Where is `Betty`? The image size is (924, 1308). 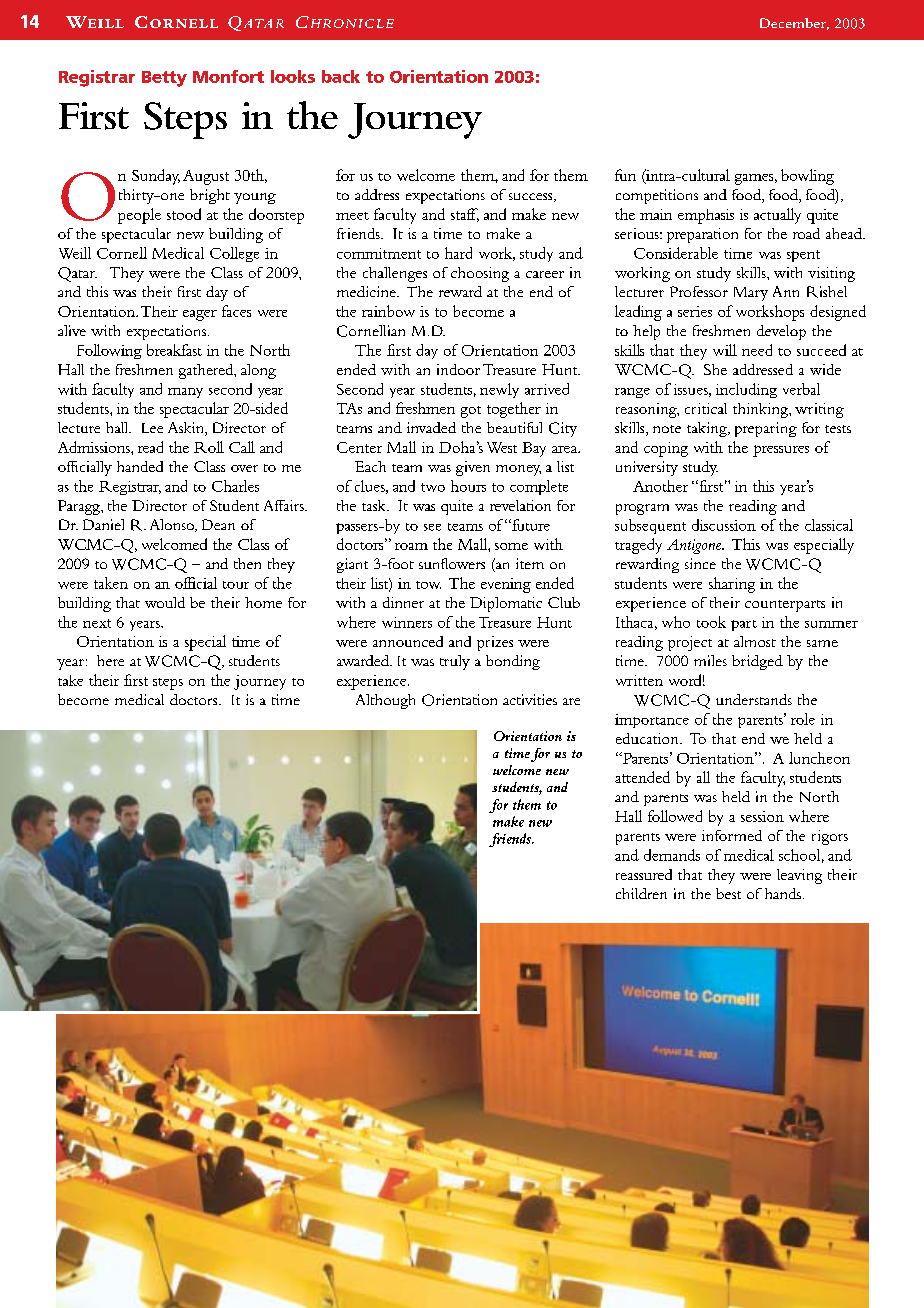
Betty is located at coordinates (164, 79).
